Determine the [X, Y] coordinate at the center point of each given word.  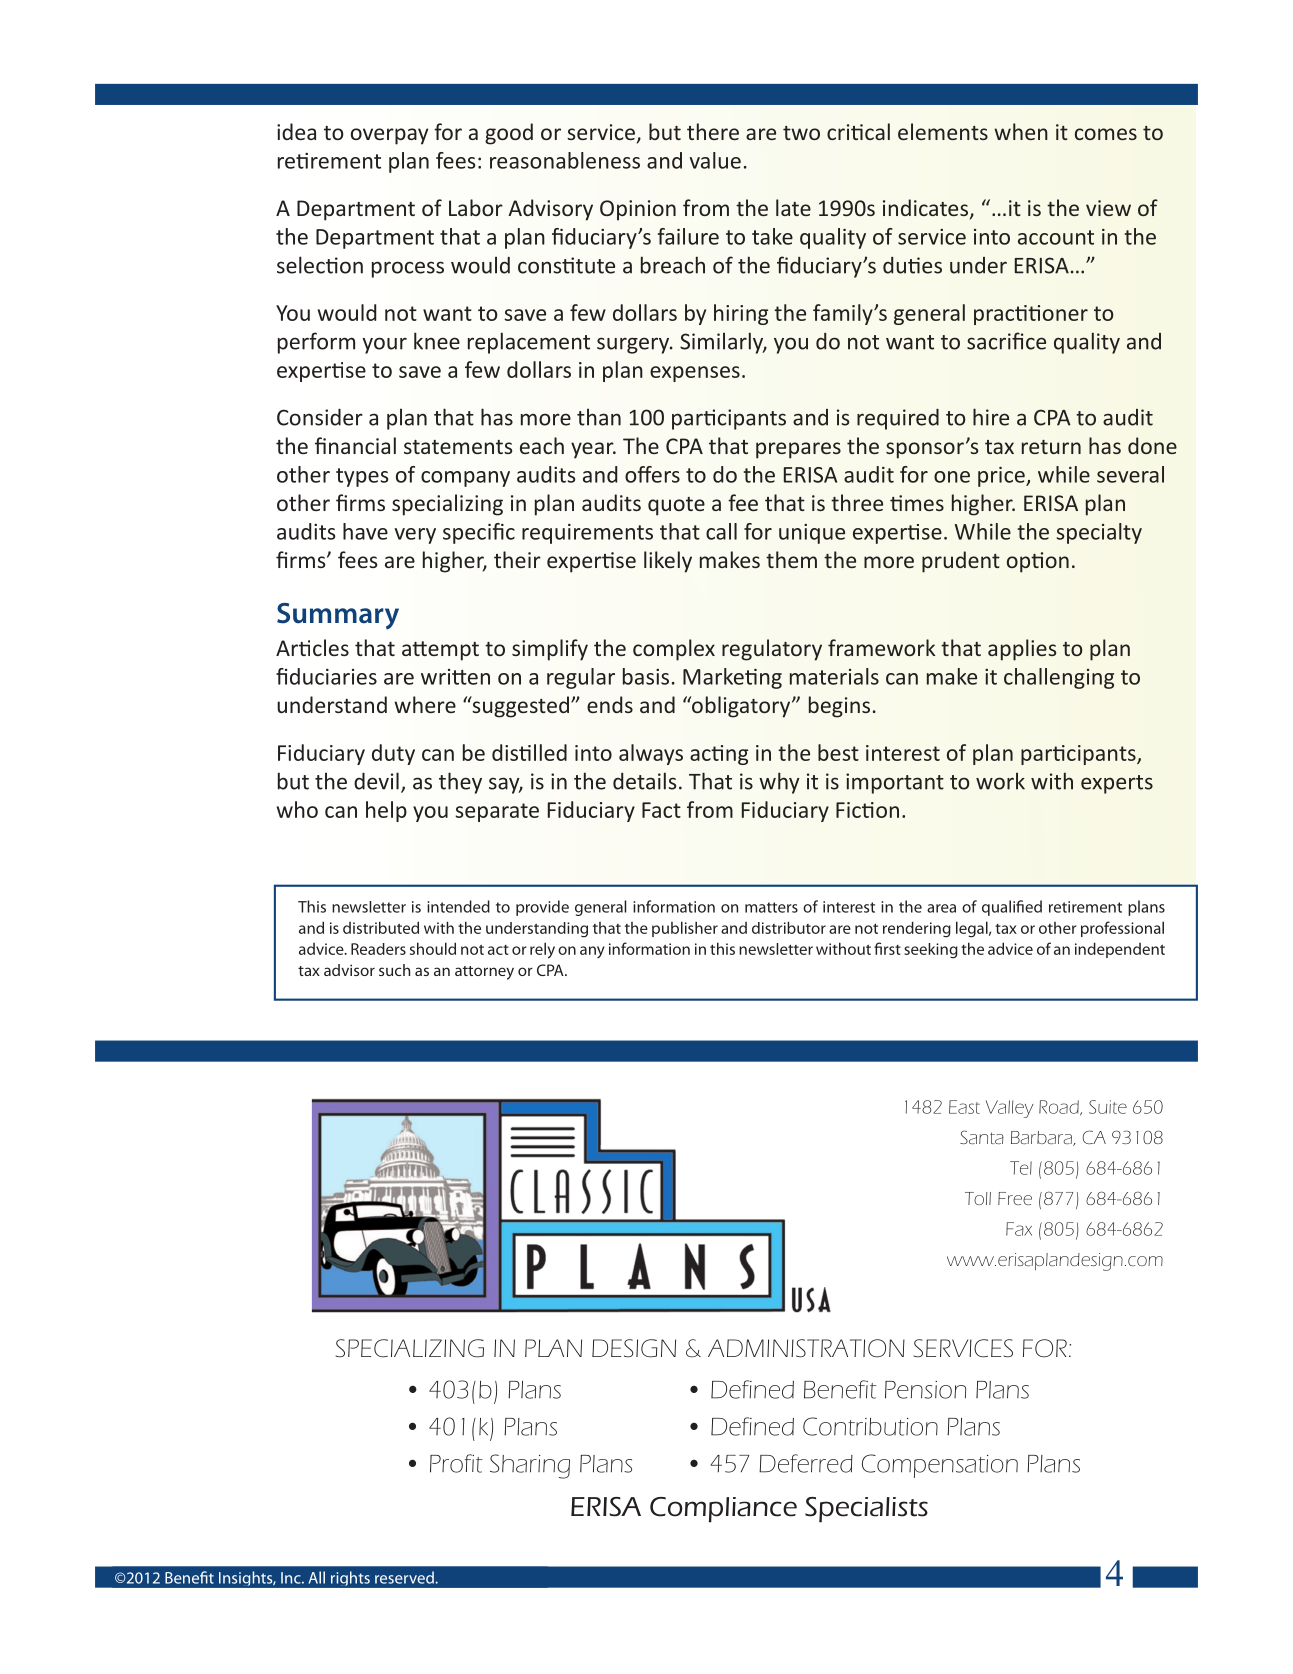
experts [1117, 784]
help [386, 811]
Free [1015, 1198]
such [394, 970]
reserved [405, 1577]
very [415, 536]
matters [771, 907]
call [721, 531]
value [715, 160]
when [1021, 131]
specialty [1099, 533]
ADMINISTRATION [806, 1348]
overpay [389, 136]
